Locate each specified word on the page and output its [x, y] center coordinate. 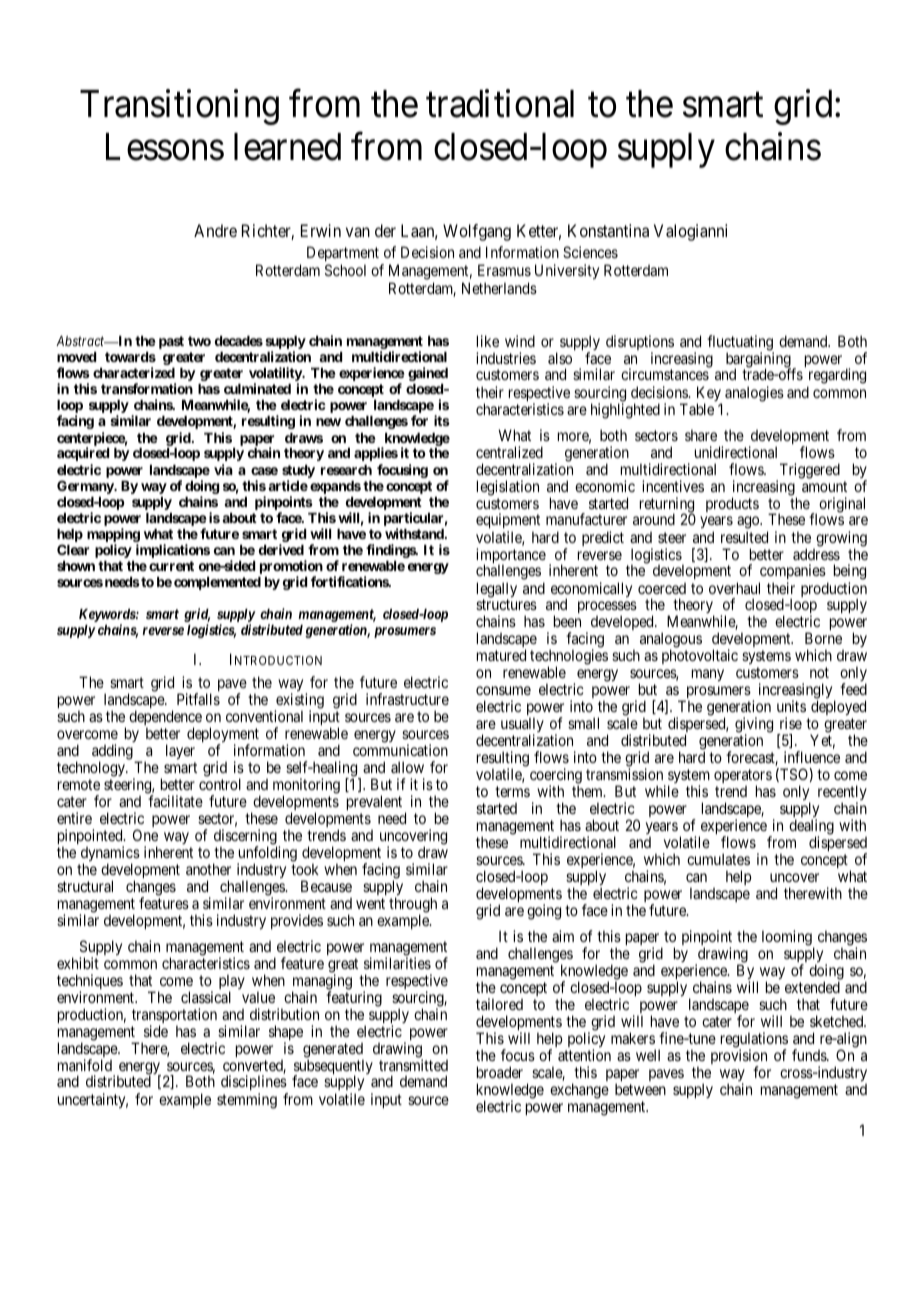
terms [512, 791]
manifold [85, 1065]
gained [428, 374]
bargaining [758, 361]
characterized [134, 372]
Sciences [590, 252]
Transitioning [179, 107]
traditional [500, 104]
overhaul [734, 588]
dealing [811, 828]
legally [497, 591]
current [171, 566]
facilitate [175, 801]
